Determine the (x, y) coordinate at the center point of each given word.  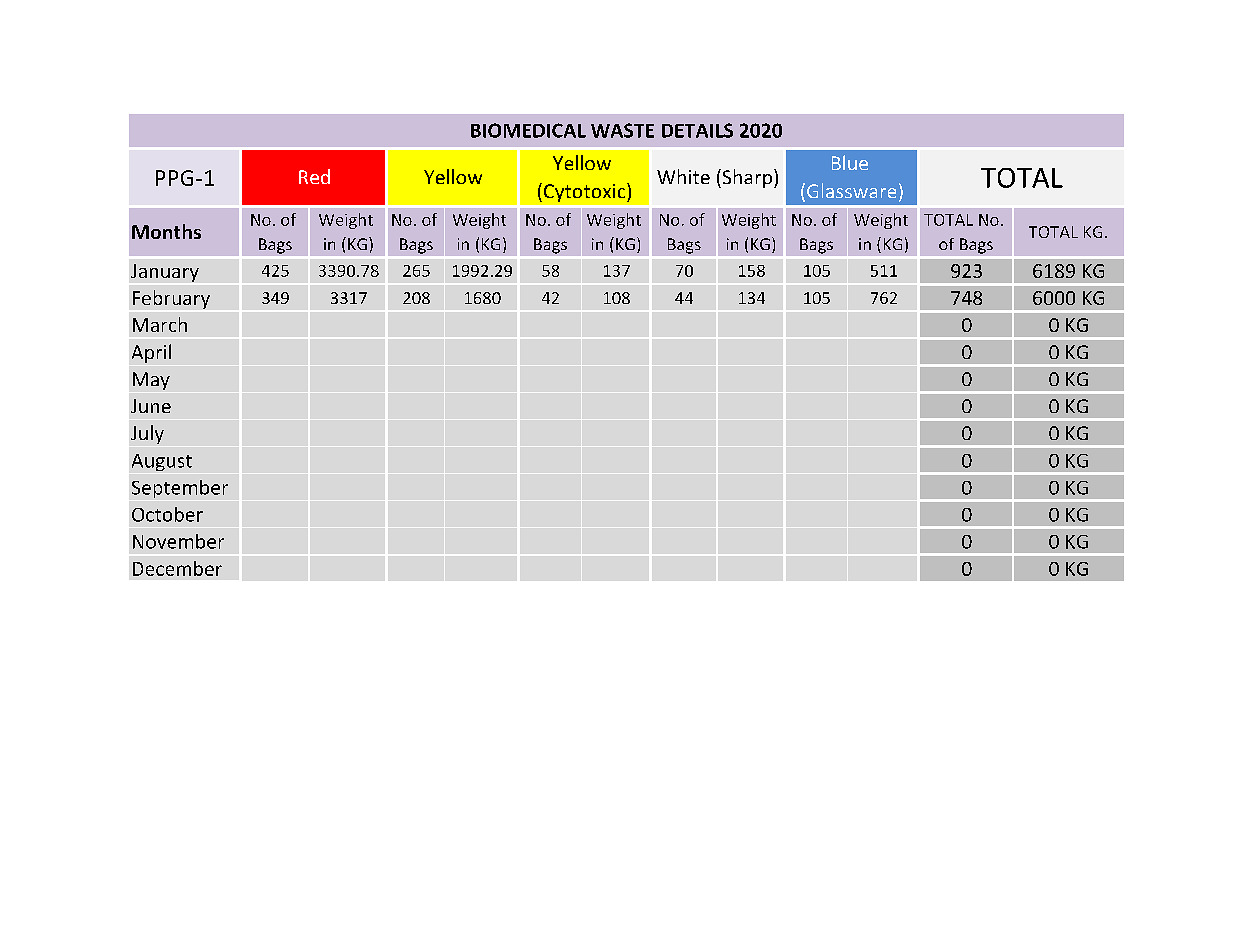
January (165, 273)
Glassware (851, 190)
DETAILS (697, 130)
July (147, 434)
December (177, 568)
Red (314, 176)
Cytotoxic (586, 192)
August (162, 462)
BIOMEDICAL (528, 130)
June (151, 406)
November (178, 541)
